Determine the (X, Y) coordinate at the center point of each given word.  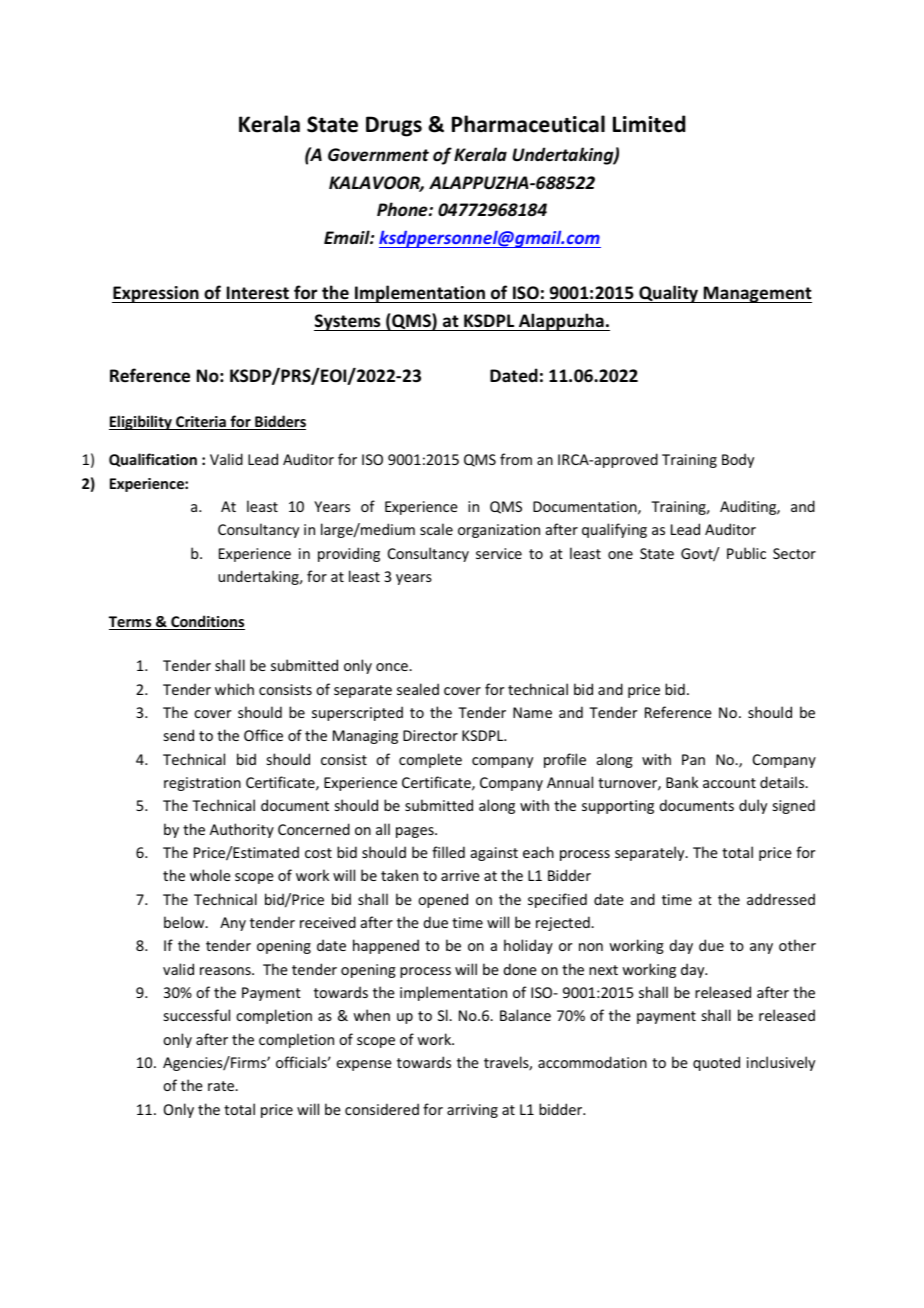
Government (378, 155)
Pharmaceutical (528, 124)
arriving (472, 1111)
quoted (716, 1063)
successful (197, 1015)
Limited (649, 124)
